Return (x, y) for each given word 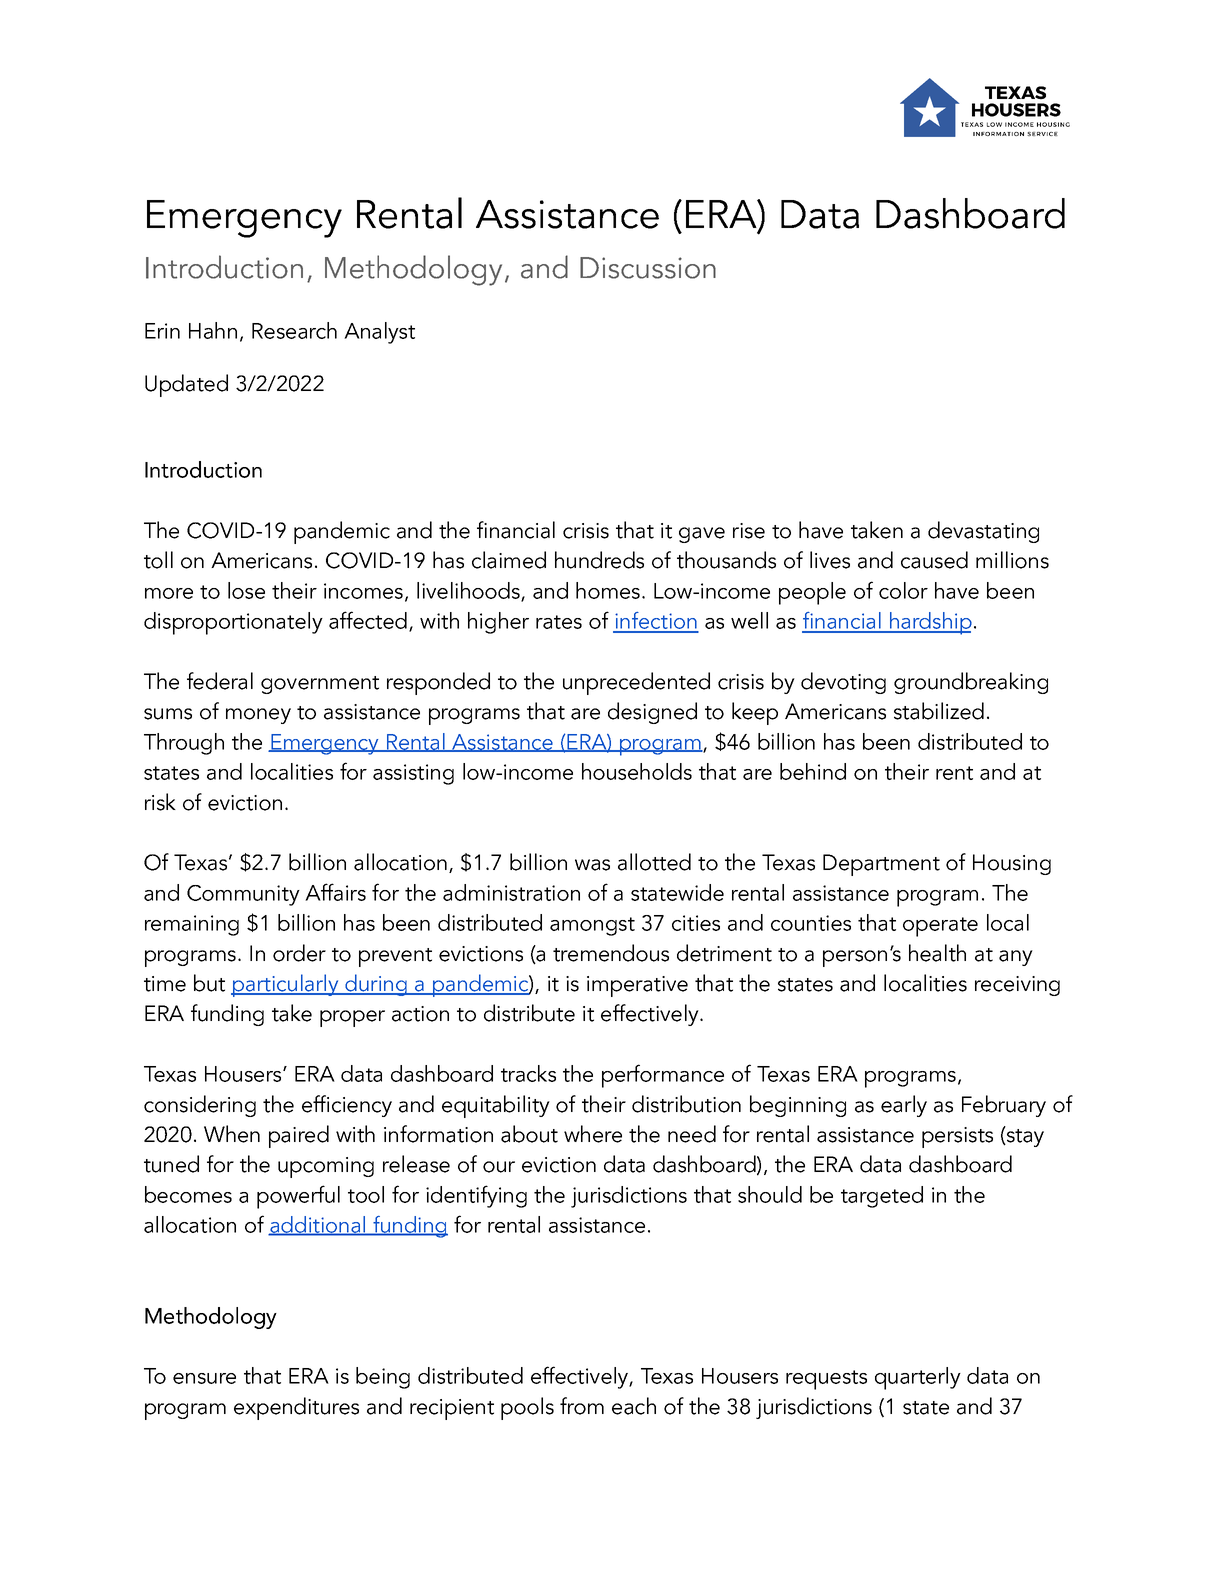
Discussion (648, 268)
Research (294, 330)
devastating (983, 532)
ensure (204, 1378)
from (582, 1406)
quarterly (918, 1378)
